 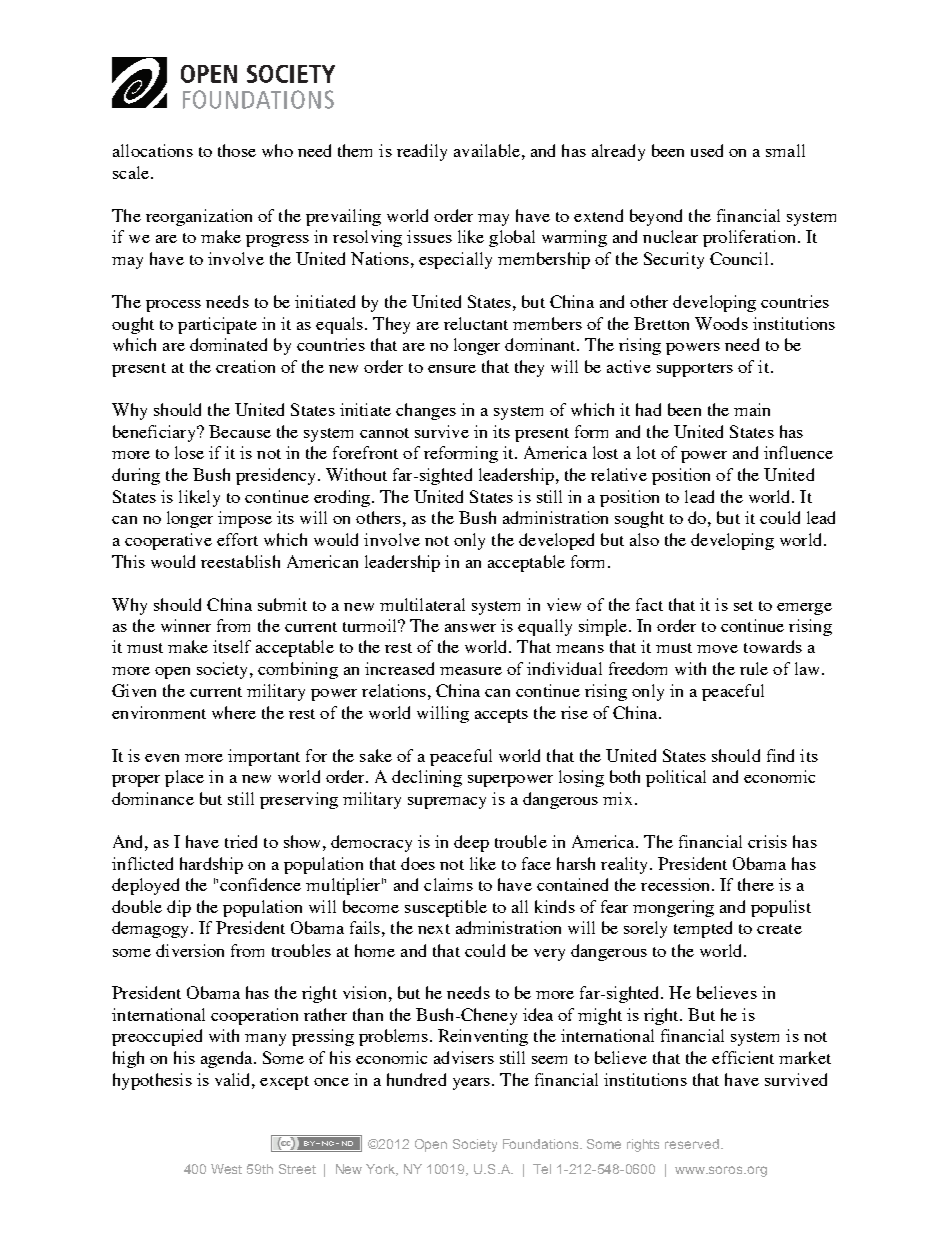 I want to click on itself, so click(x=232, y=646).
